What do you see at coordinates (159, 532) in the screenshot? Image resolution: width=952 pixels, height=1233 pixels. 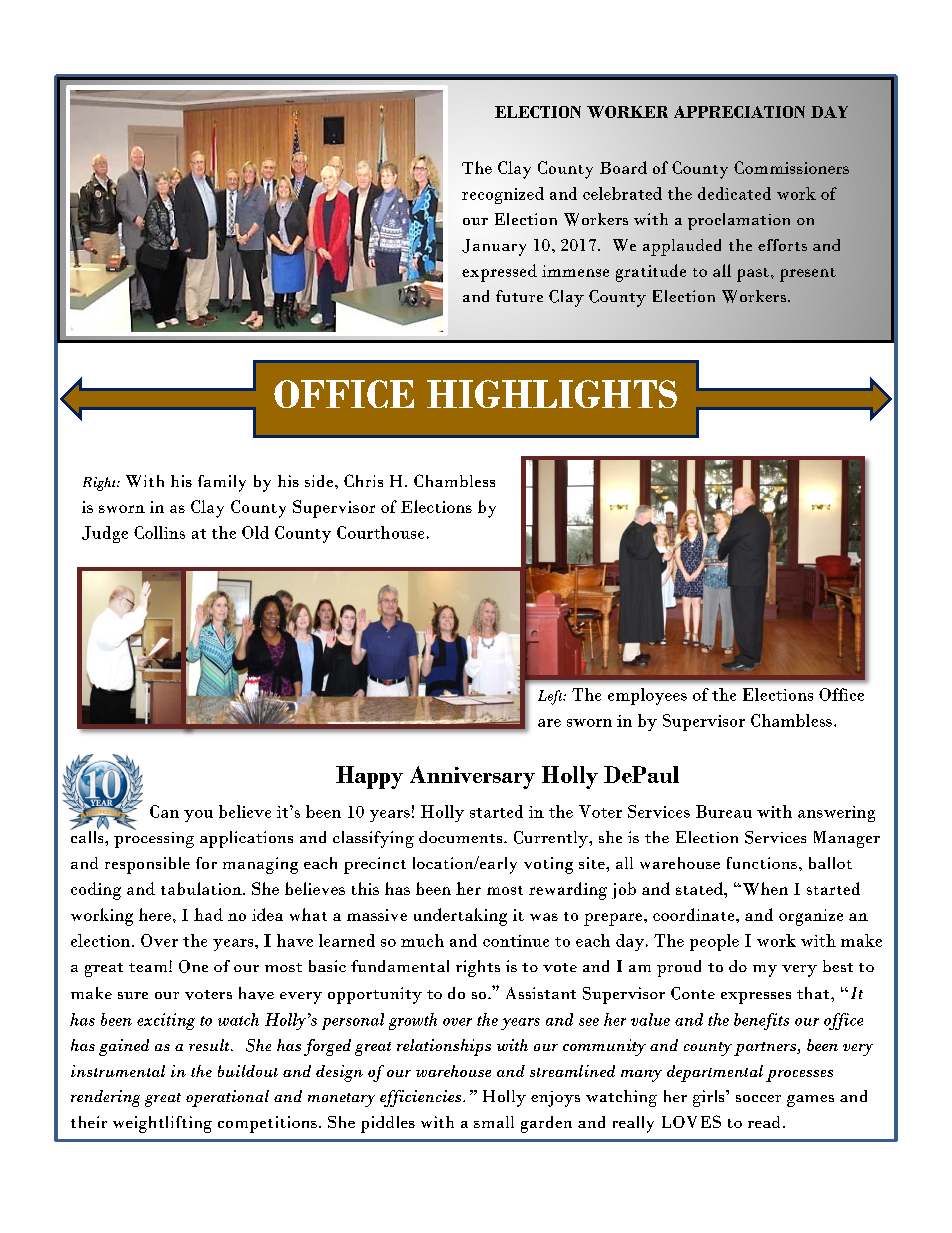 I see `Collins` at bounding box center [159, 532].
